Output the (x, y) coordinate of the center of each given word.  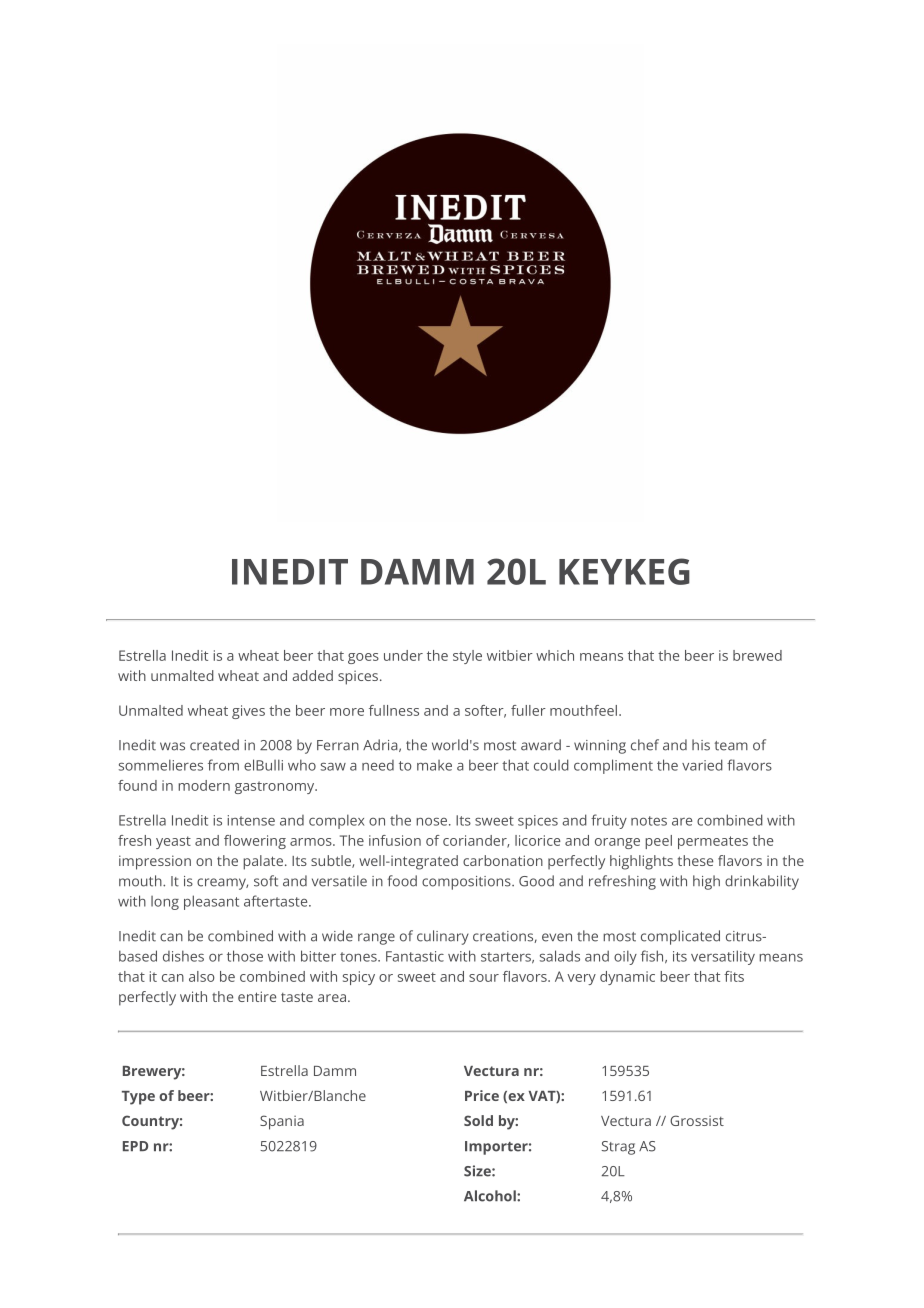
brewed (757, 655)
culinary (443, 937)
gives (248, 712)
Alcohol (491, 1196)
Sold (478, 1120)
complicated (680, 937)
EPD (135, 1146)
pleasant (211, 902)
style (467, 657)
